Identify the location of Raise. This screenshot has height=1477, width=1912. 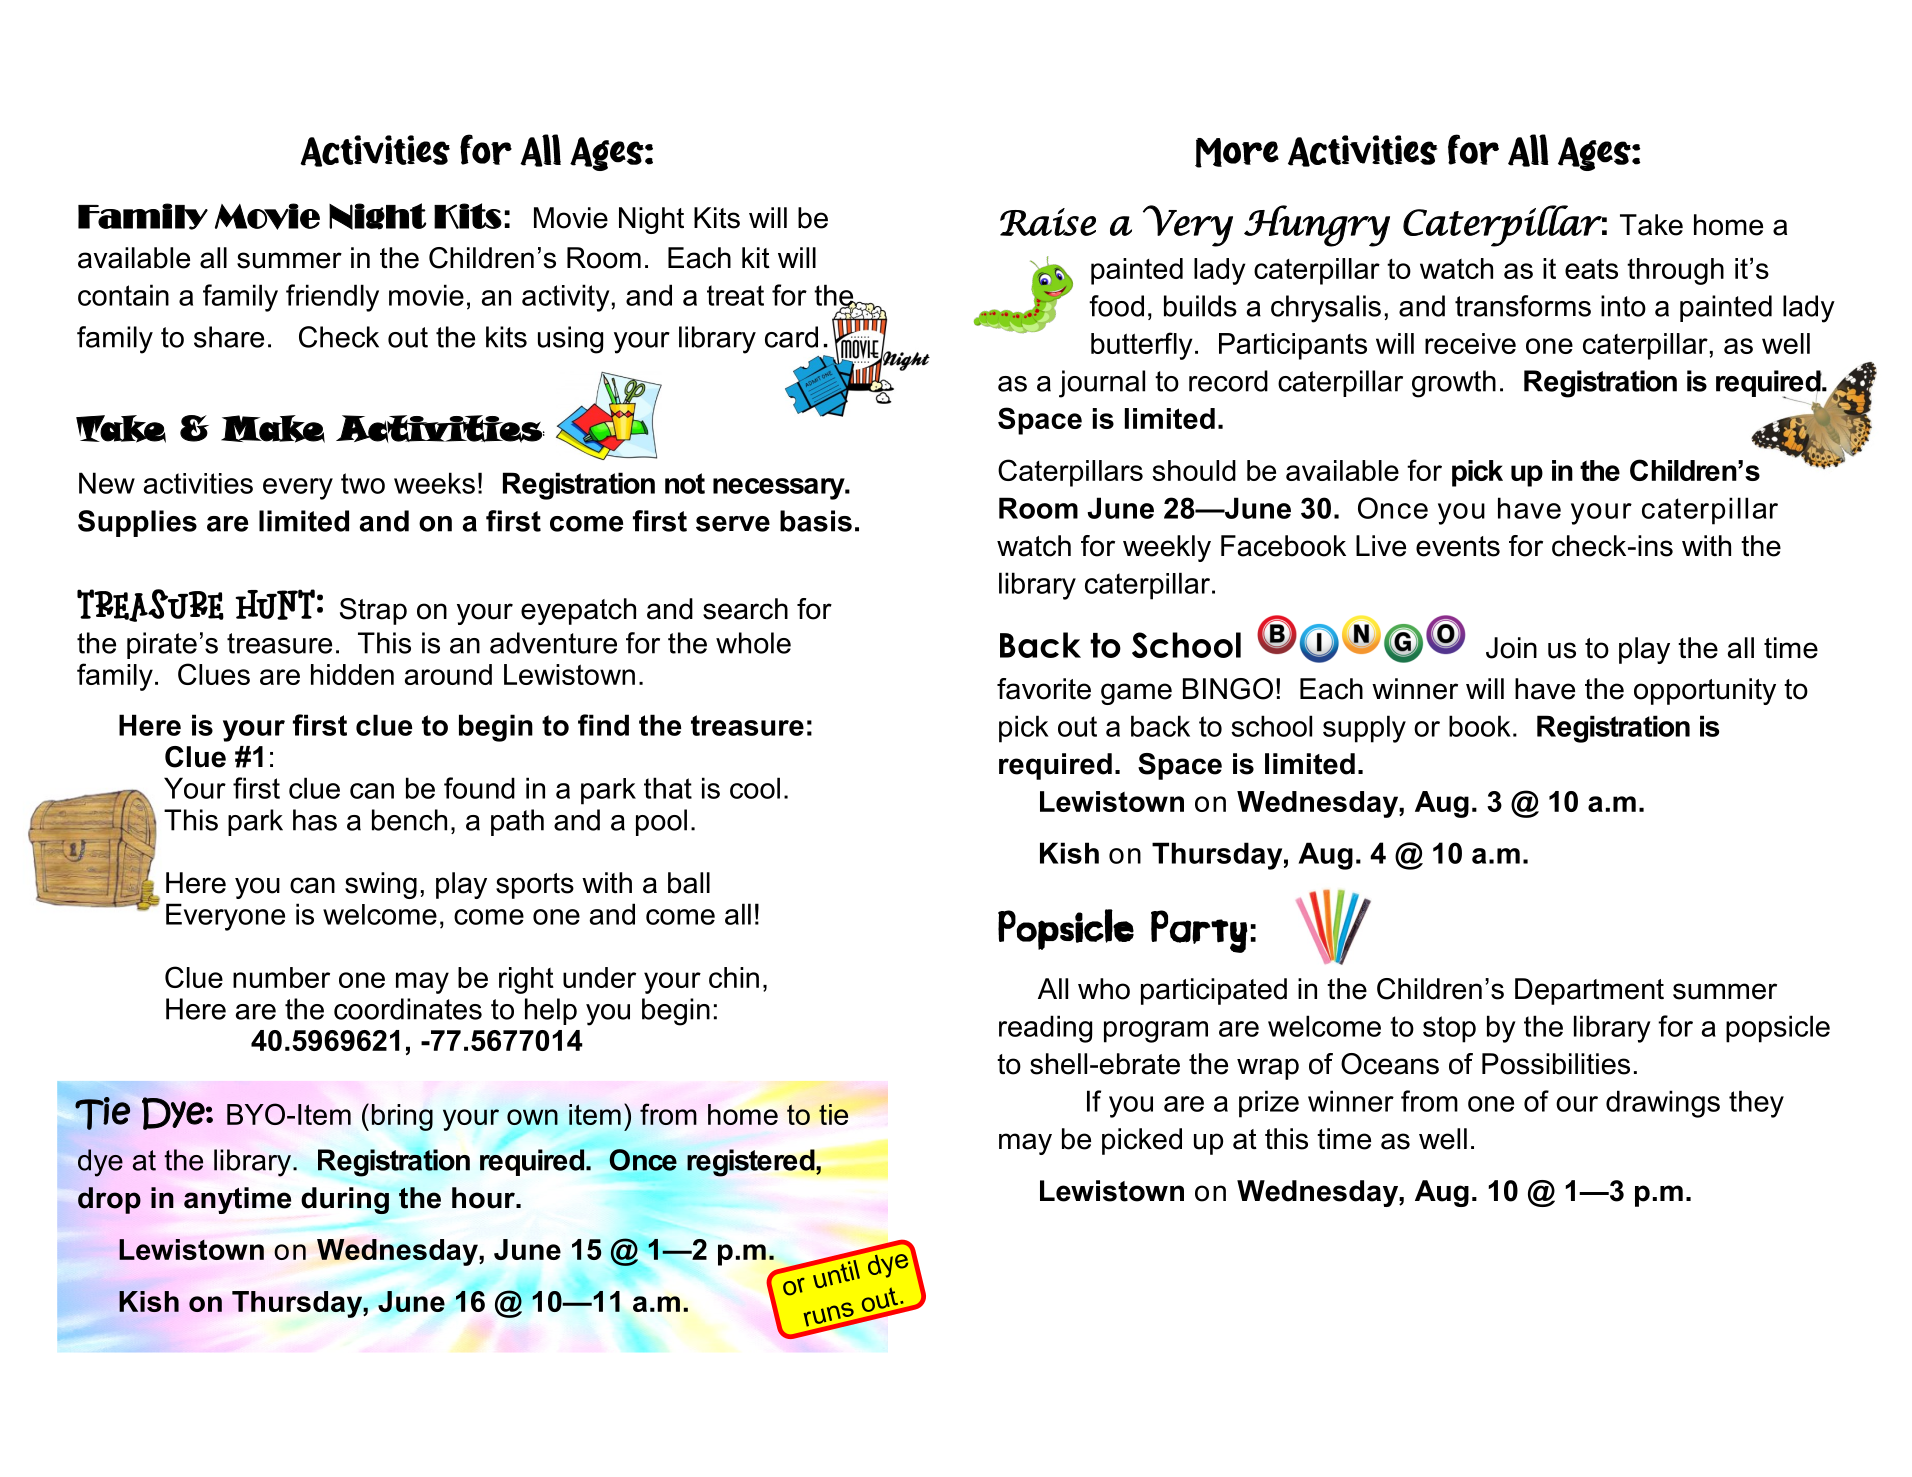
(1048, 222).
